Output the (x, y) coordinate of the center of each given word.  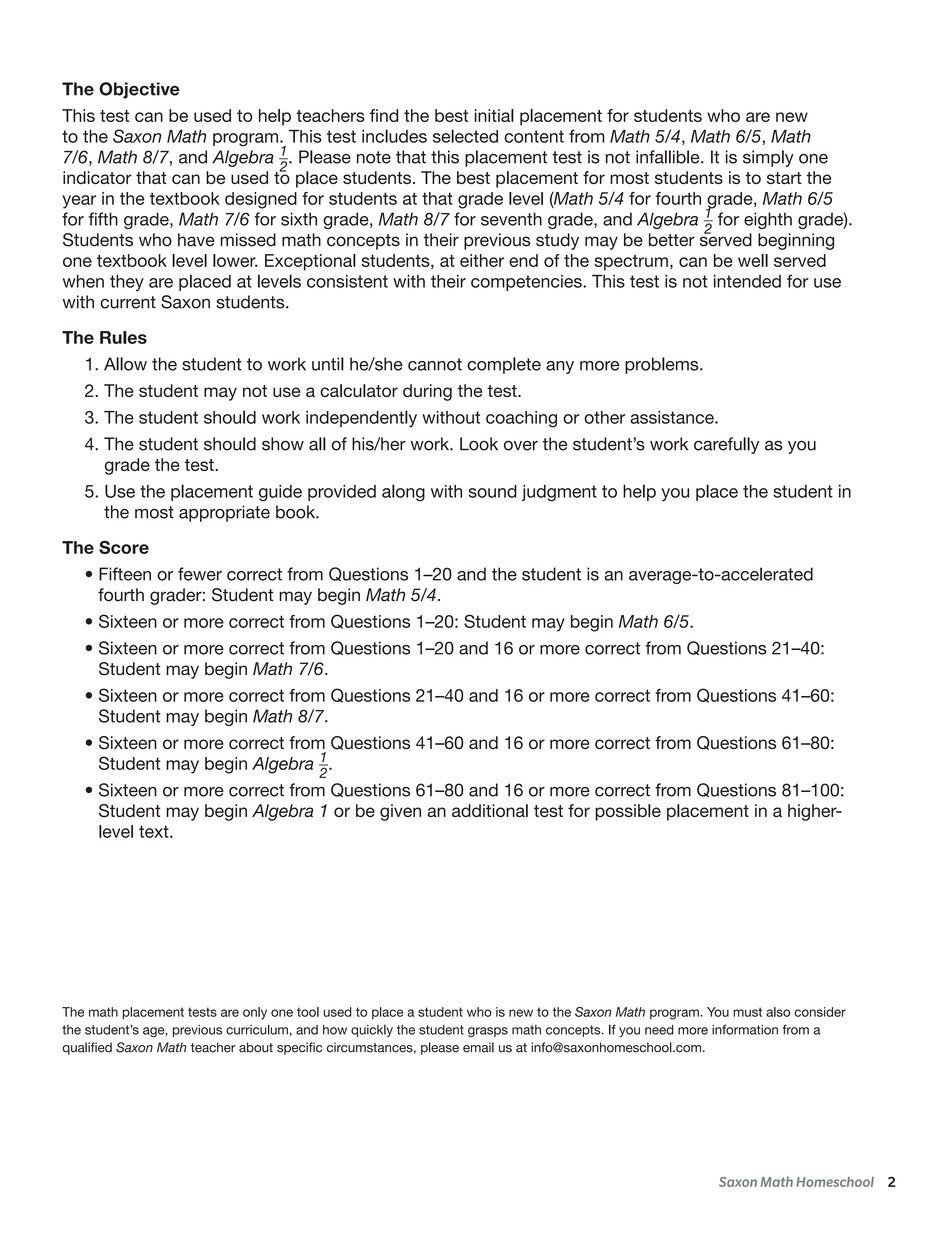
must (747, 1012)
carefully (726, 445)
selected (465, 136)
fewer (200, 574)
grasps (488, 1032)
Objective (139, 90)
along (403, 493)
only (255, 1013)
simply (768, 158)
